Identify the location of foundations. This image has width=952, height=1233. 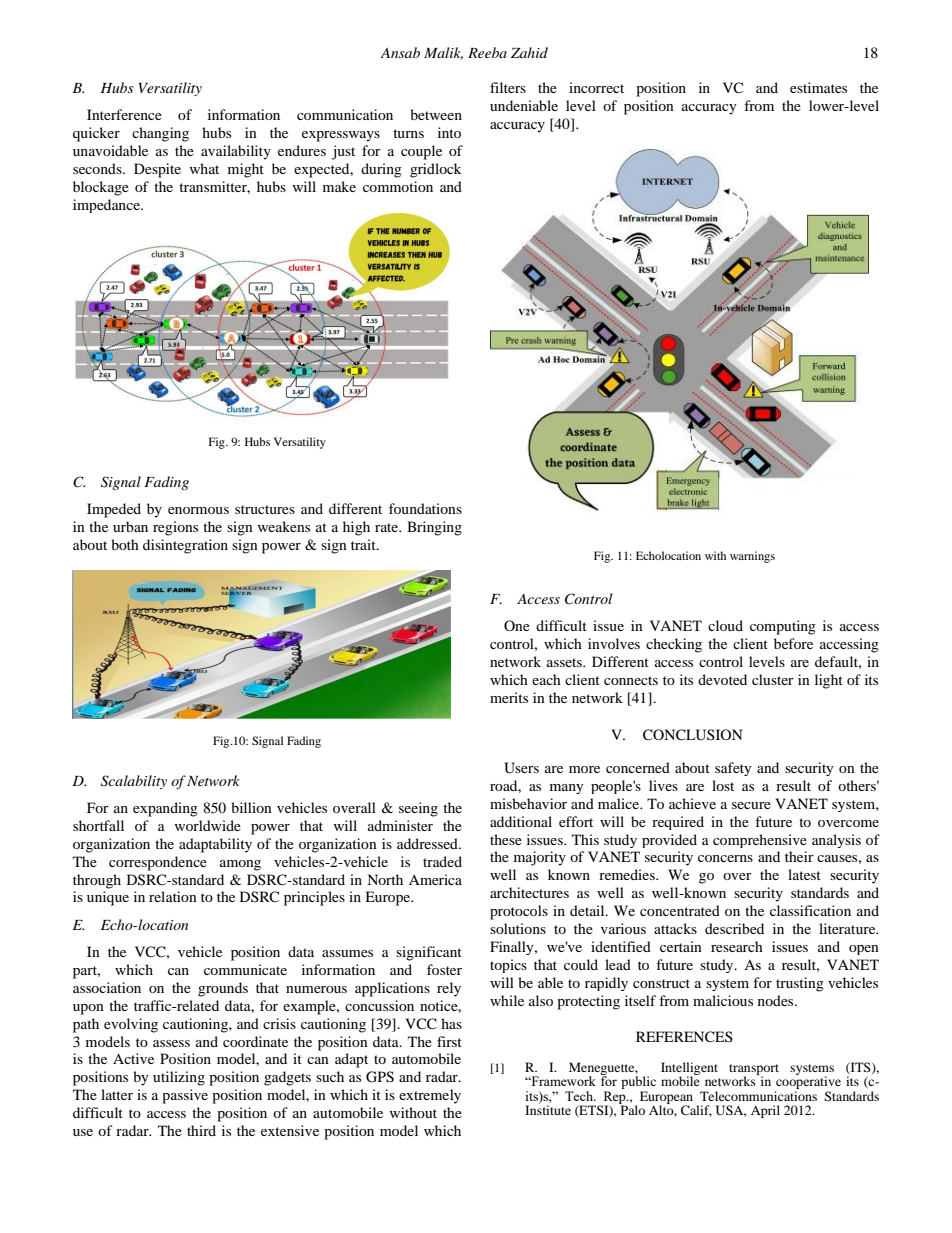
(425, 508).
